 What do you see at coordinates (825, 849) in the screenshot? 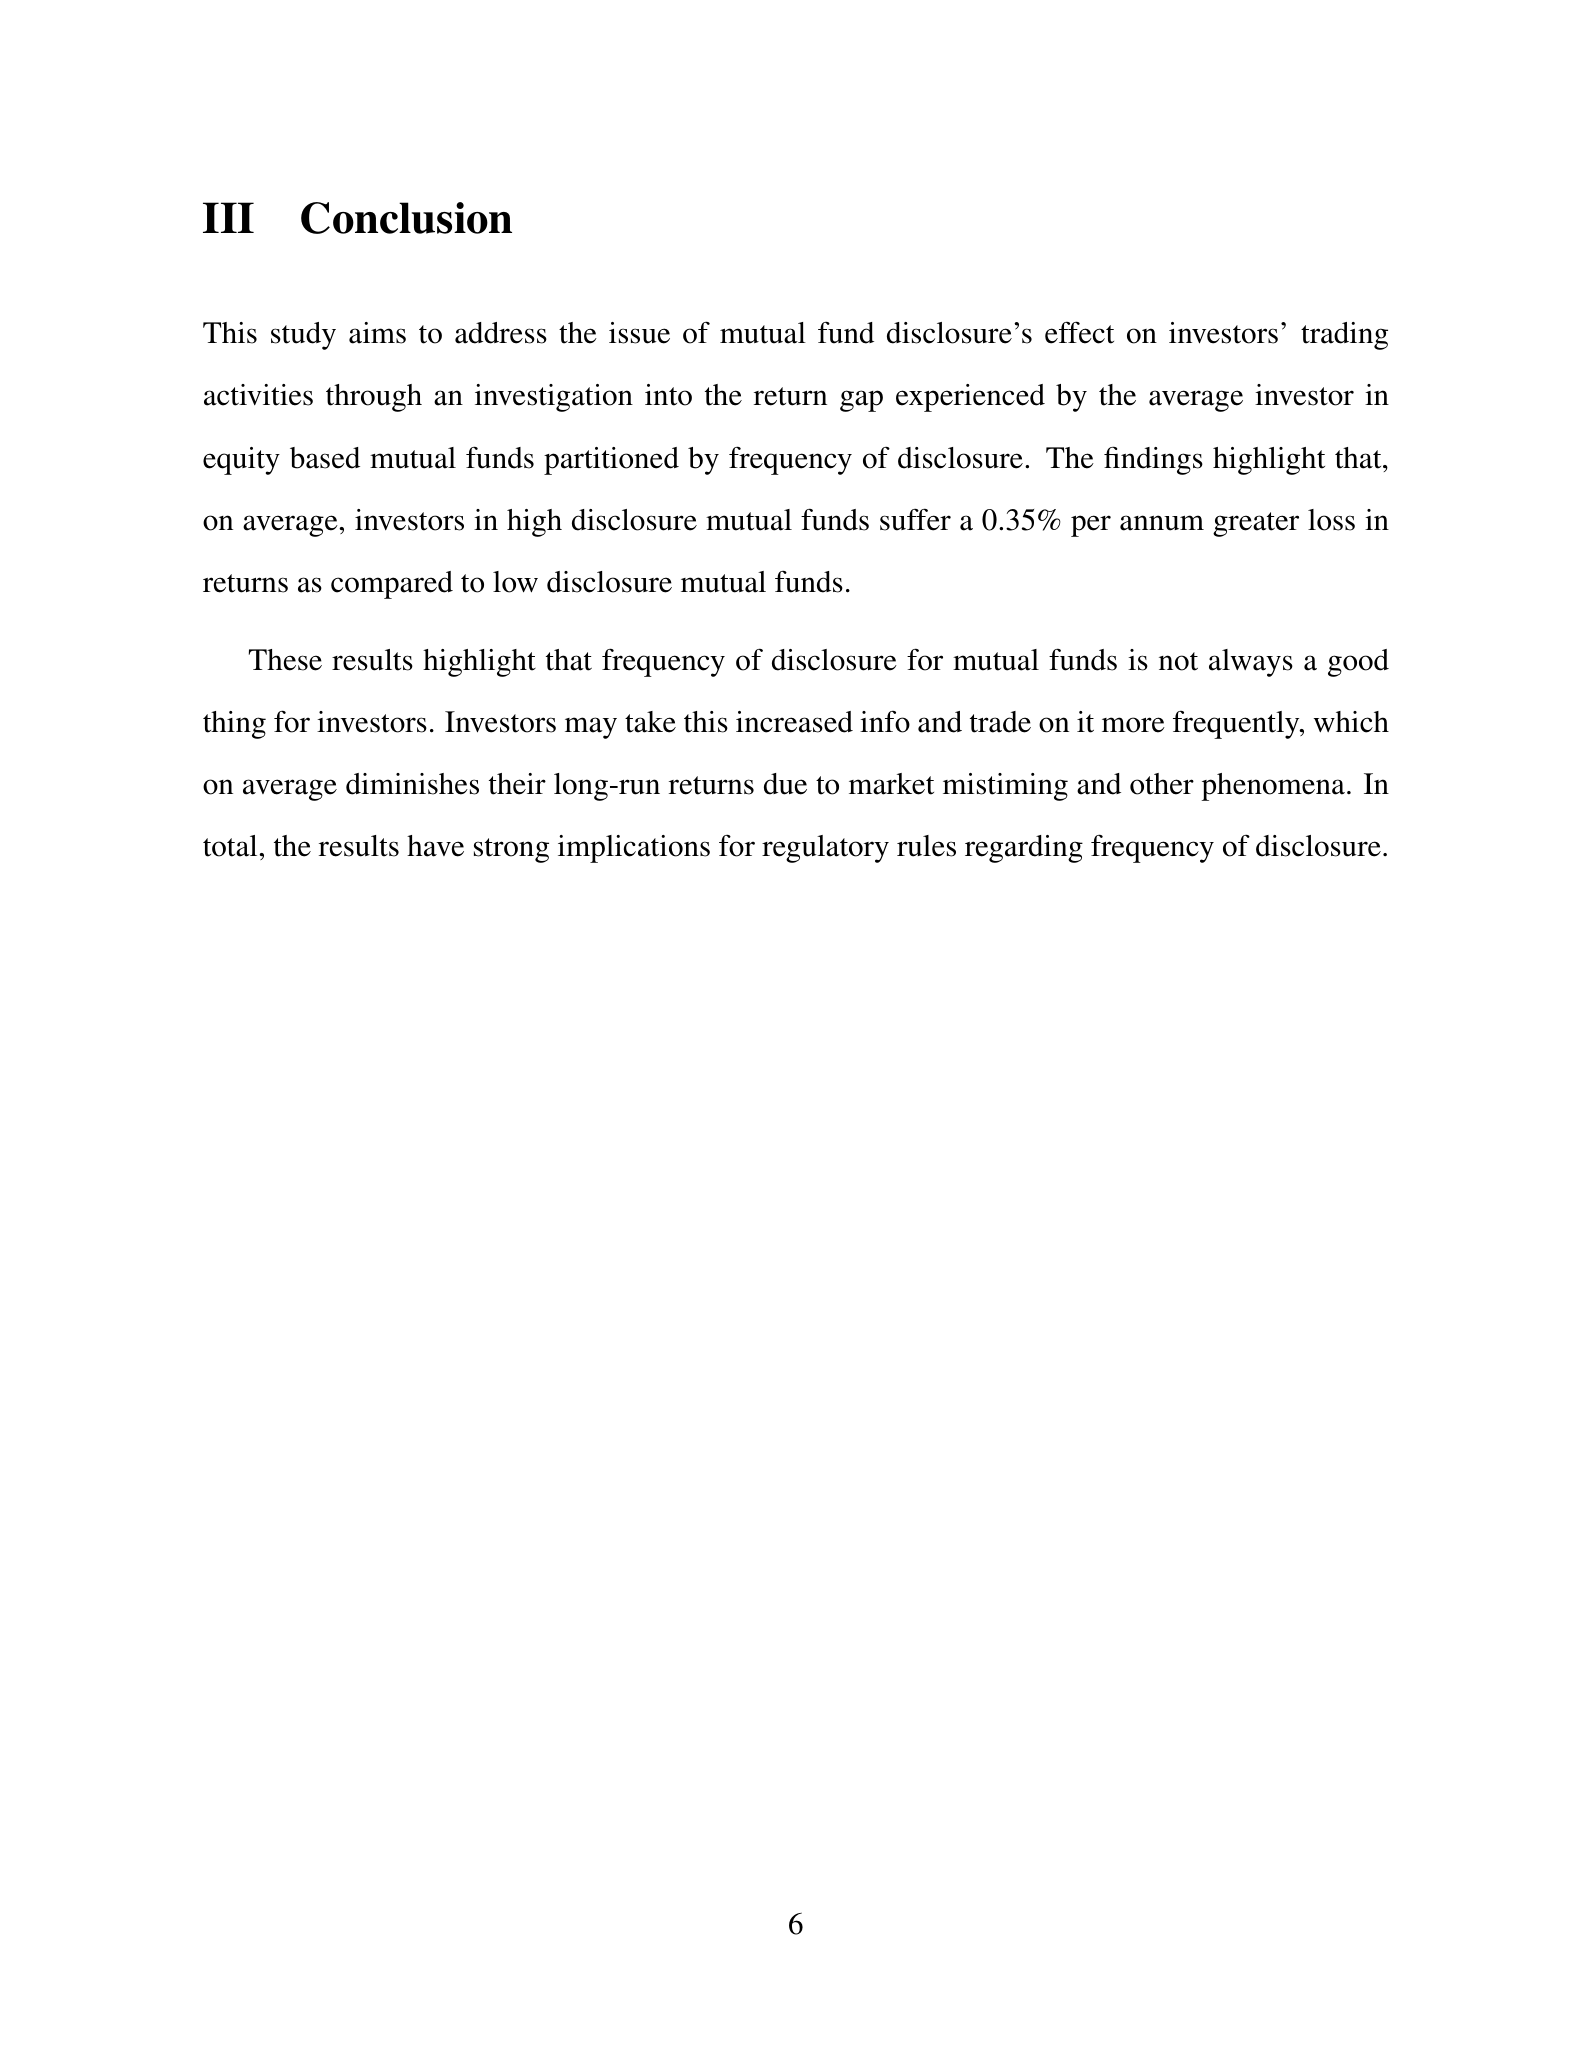
I see `regulatory` at bounding box center [825, 849].
